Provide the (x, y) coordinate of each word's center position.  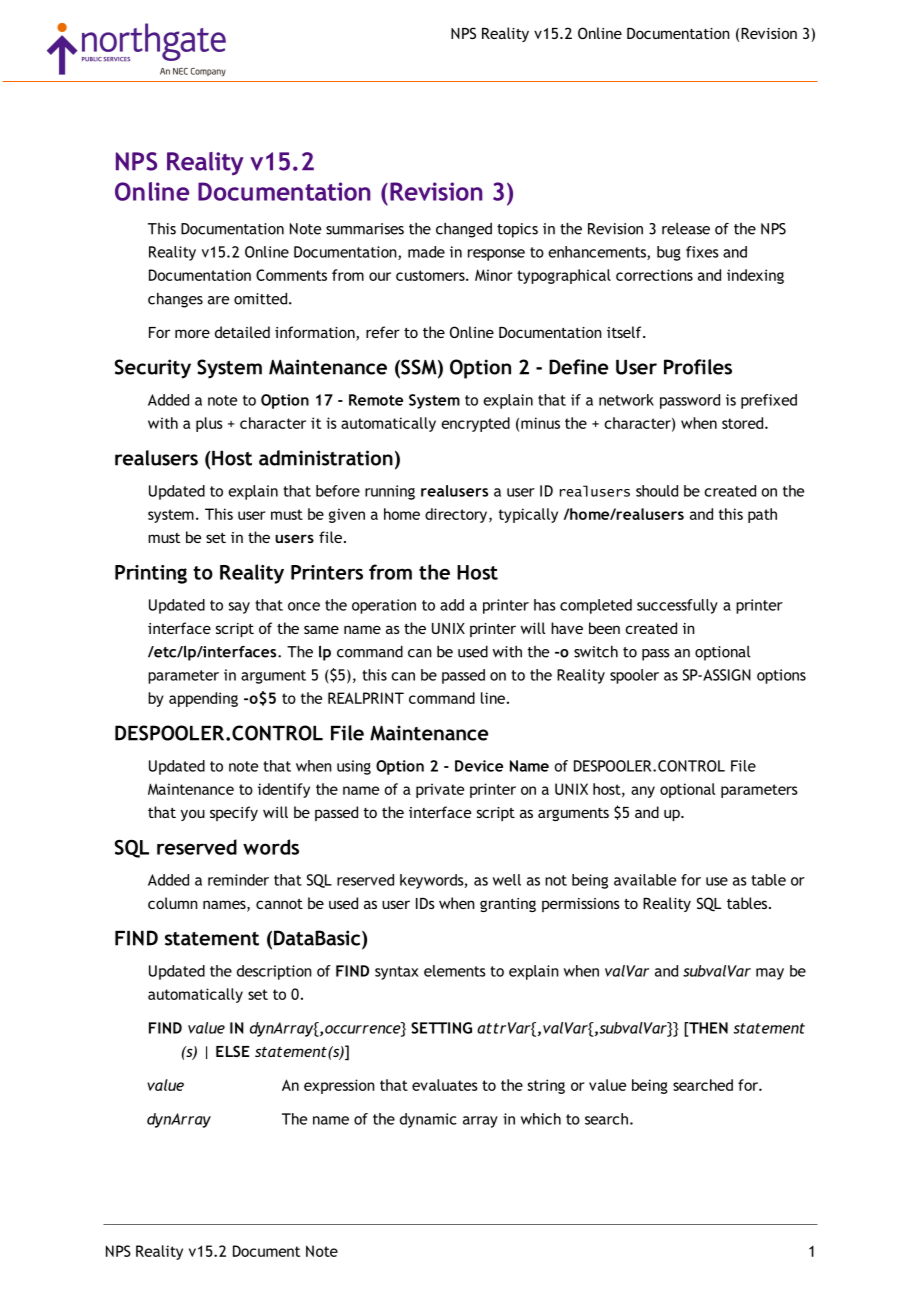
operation (384, 606)
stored (744, 423)
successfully (677, 606)
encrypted (475, 424)
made (426, 252)
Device (479, 766)
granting (508, 905)
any (643, 792)
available (645, 880)
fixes (702, 252)
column (173, 903)
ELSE (233, 1051)
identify (284, 790)
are (218, 300)
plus (209, 424)
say (239, 608)
